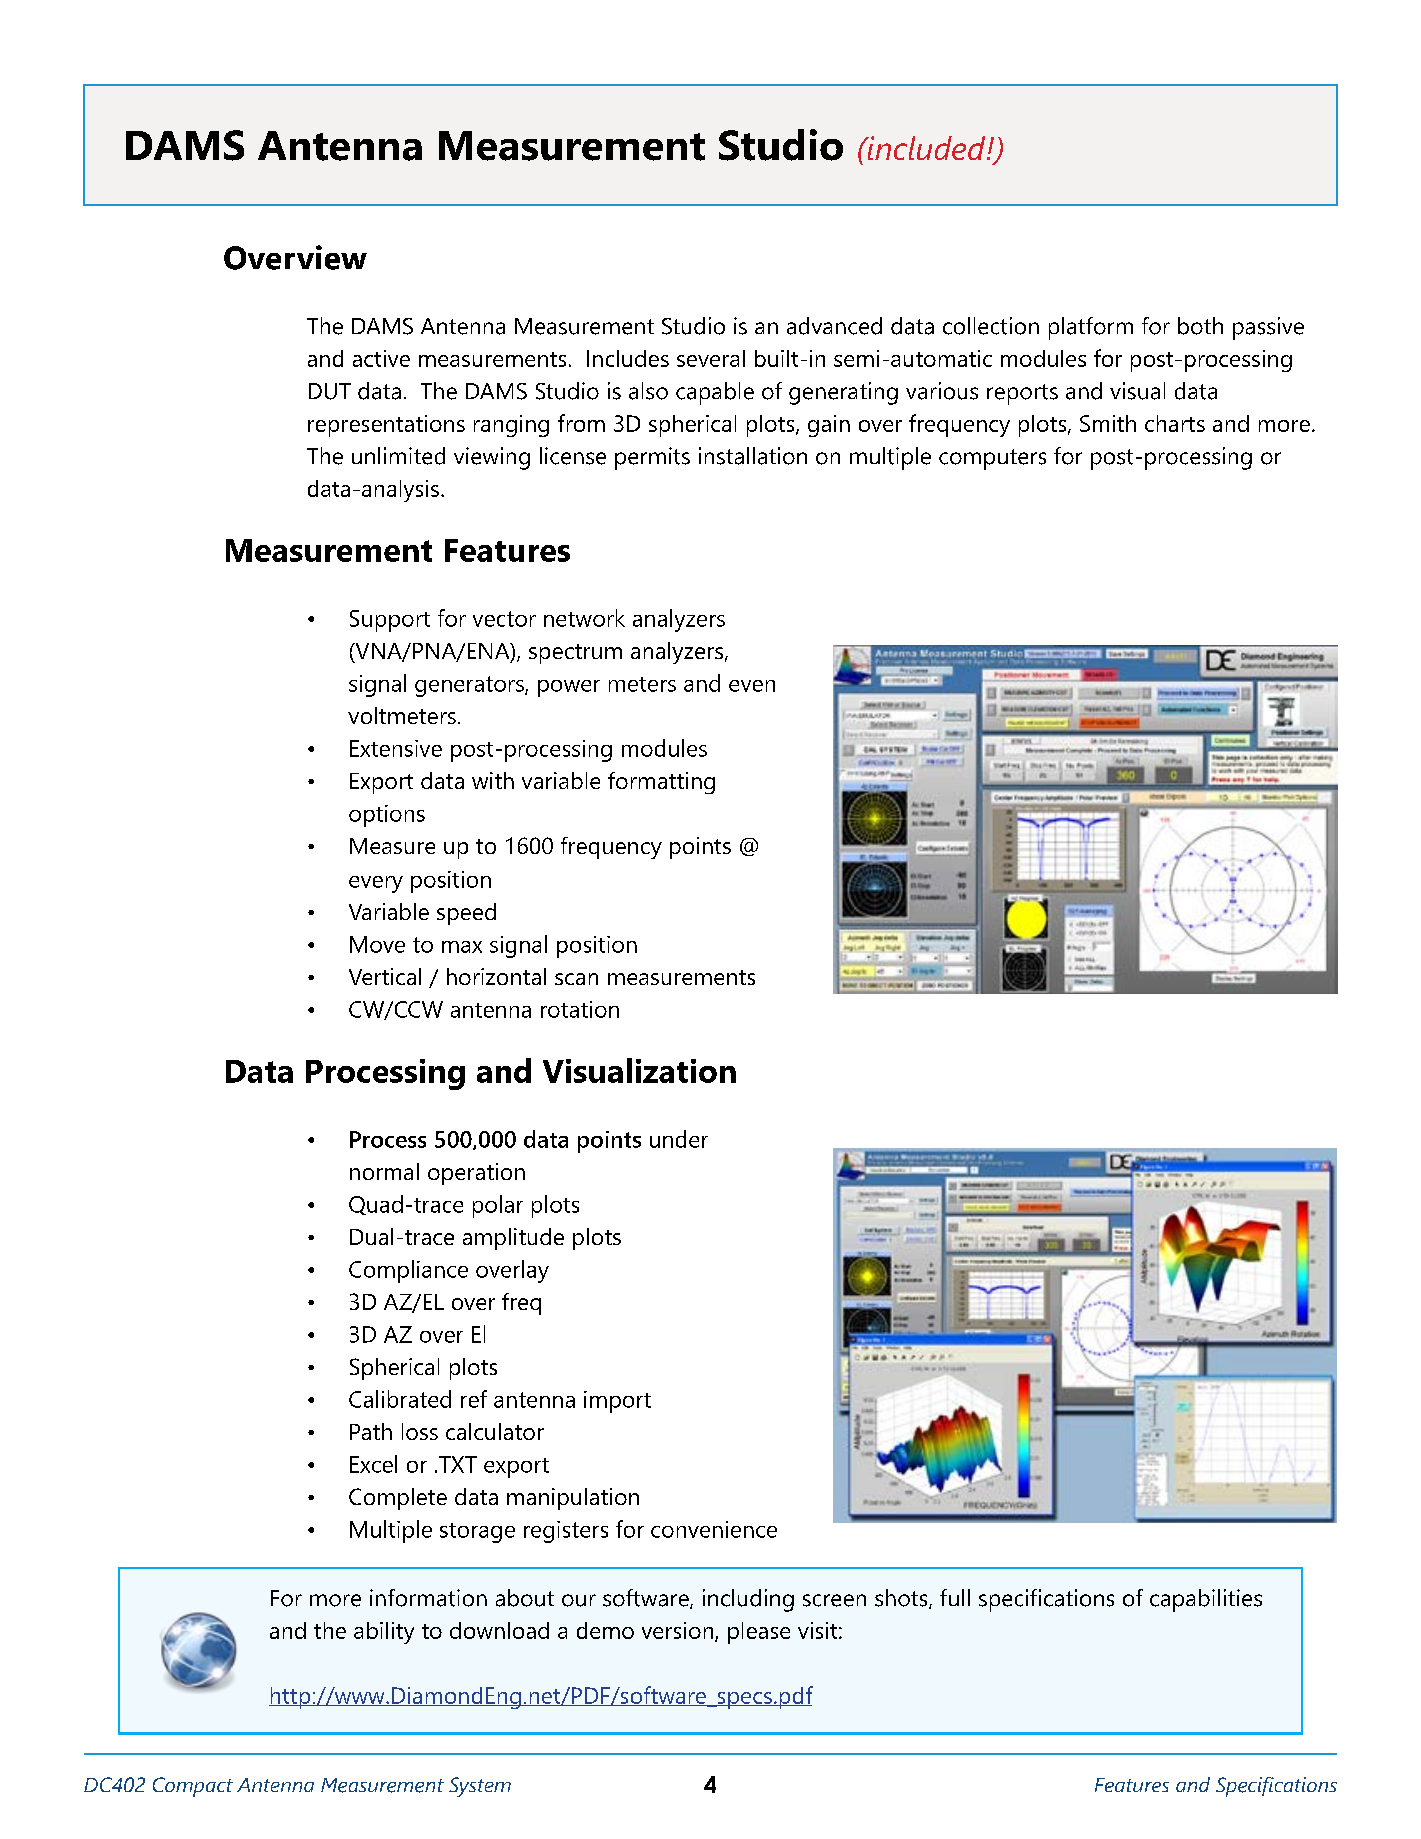  What do you see at coordinates (834, 326) in the page?
I see `advanced` at bounding box center [834, 326].
